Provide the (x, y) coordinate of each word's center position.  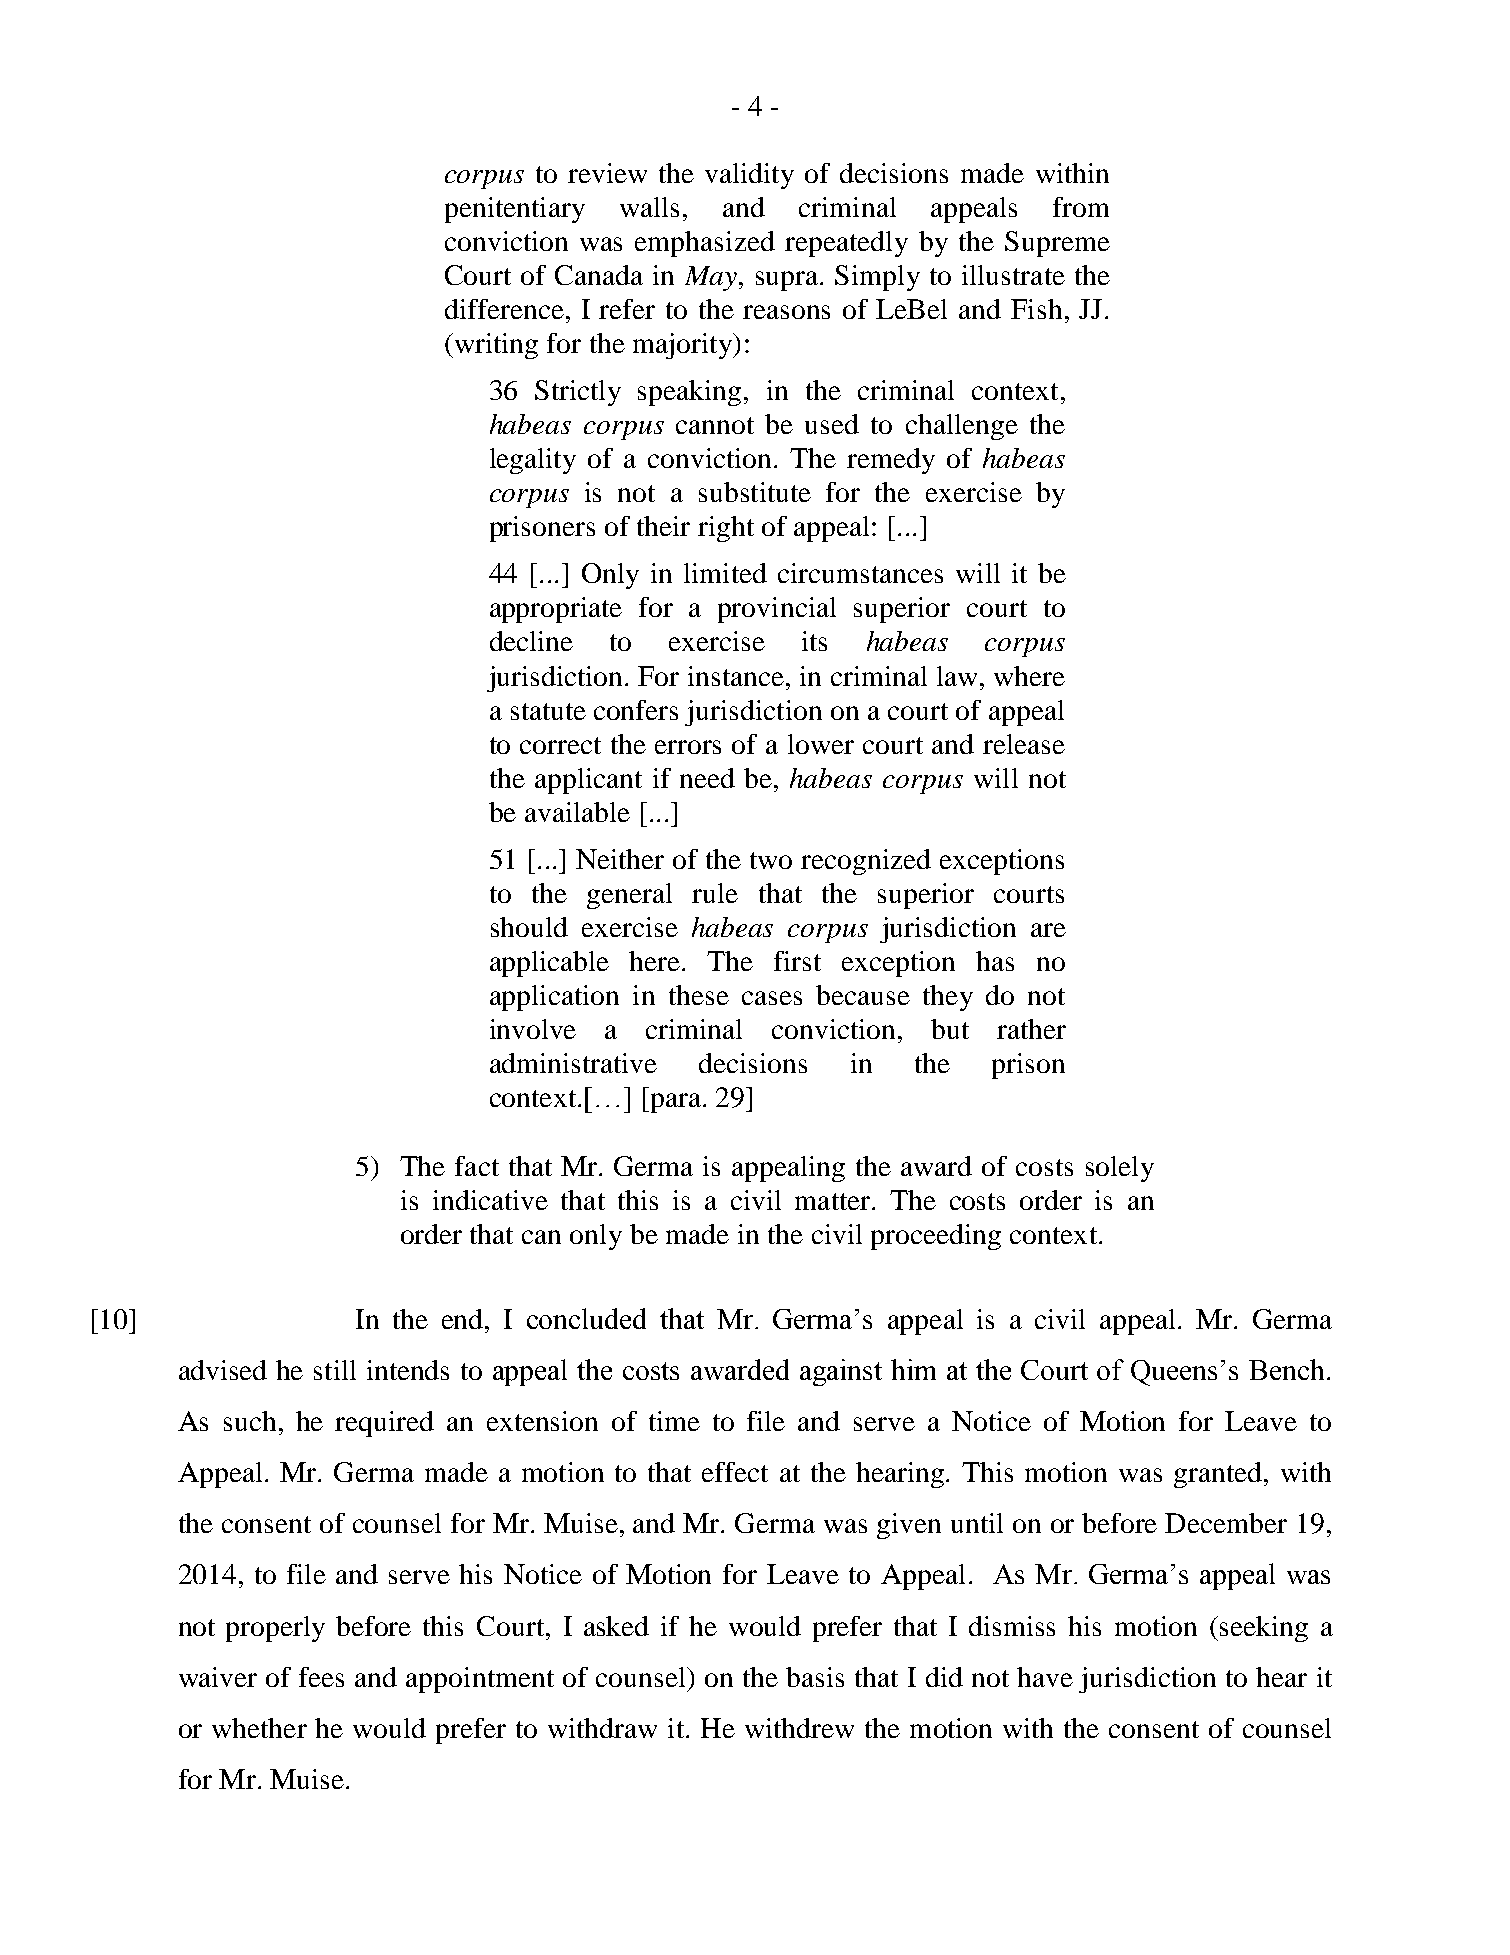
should (529, 927)
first (797, 961)
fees (321, 1677)
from (1081, 207)
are (1048, 930)
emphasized (705, 244)
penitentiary (515, 210)
